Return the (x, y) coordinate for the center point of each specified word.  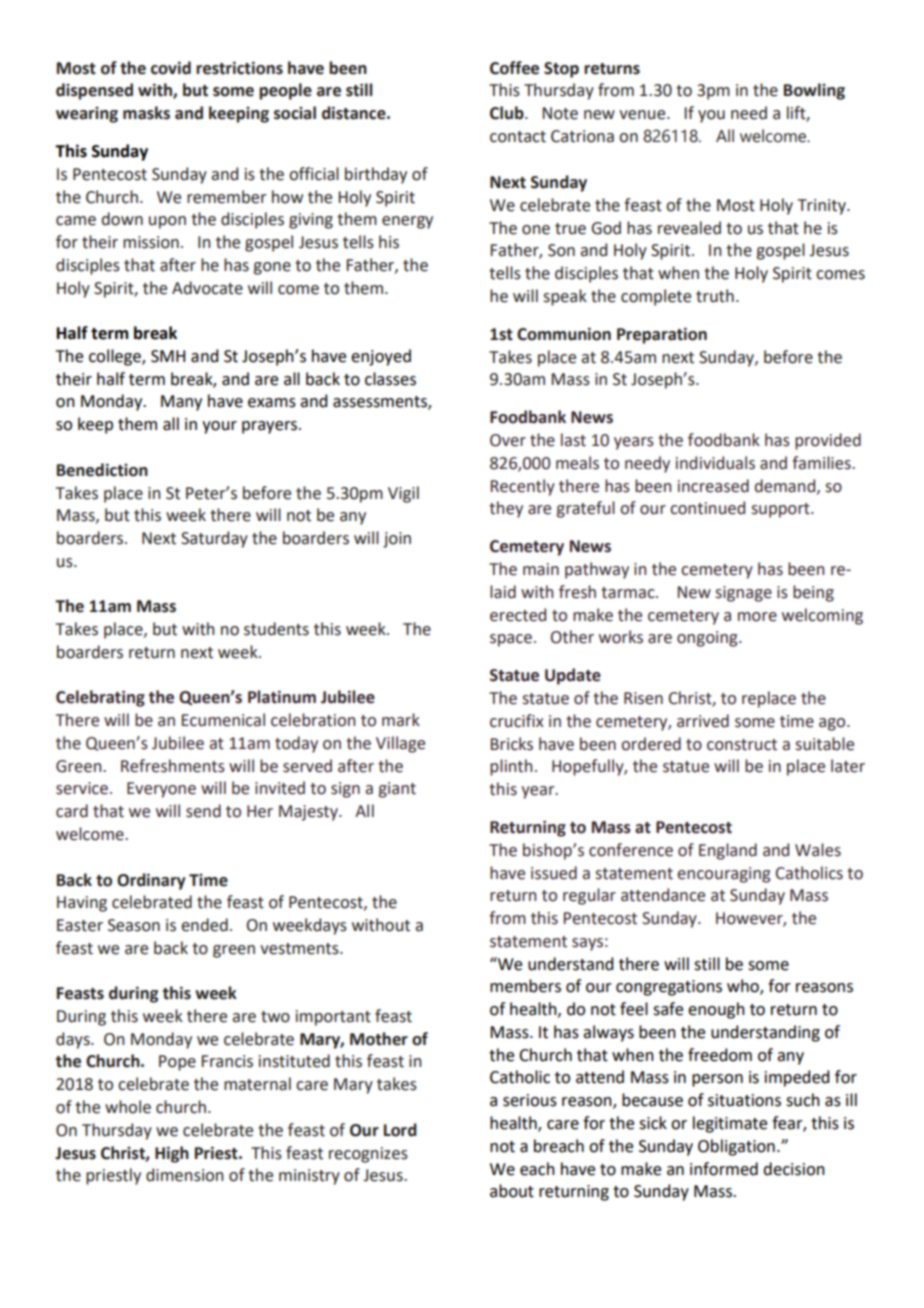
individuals (715, 463)
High (172, 1154)
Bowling (814, 91)
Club (508, 113)
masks (146, 113)
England (728, 851)
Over (508, 440)
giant (397, 790)
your (219, 427)
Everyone (161, 790)
